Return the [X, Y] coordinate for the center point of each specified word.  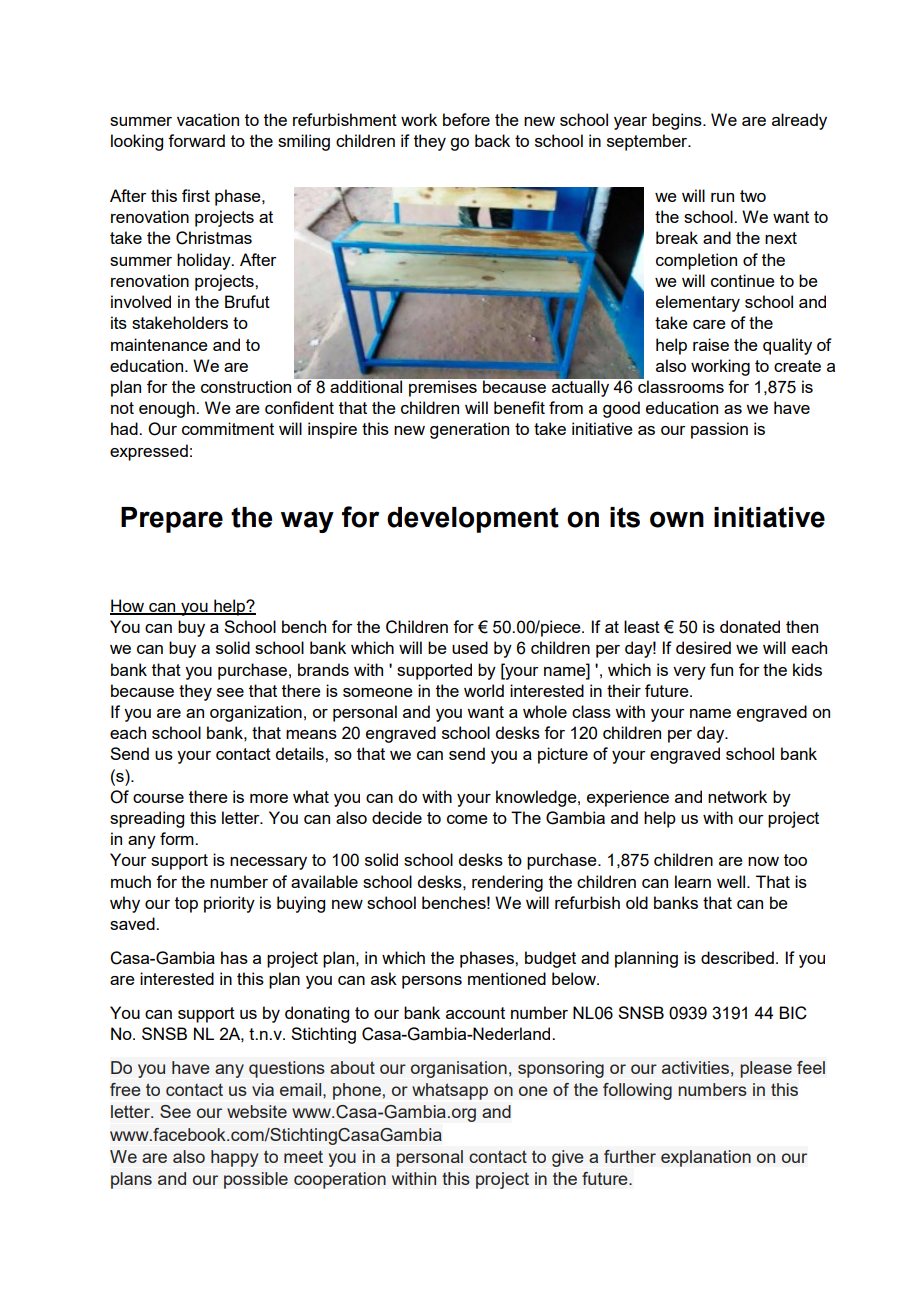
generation [469, 430]
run [722, 197]
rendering [507, 883]
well [731, 881]
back [492, 140]
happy [234, 1158]
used [470, 647]
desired [703, 647]
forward [196, 140]
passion [719, 430]
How [128, 607]
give [568, 1158]
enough [168, 409]
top [186, 905]
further [630, 1156]
